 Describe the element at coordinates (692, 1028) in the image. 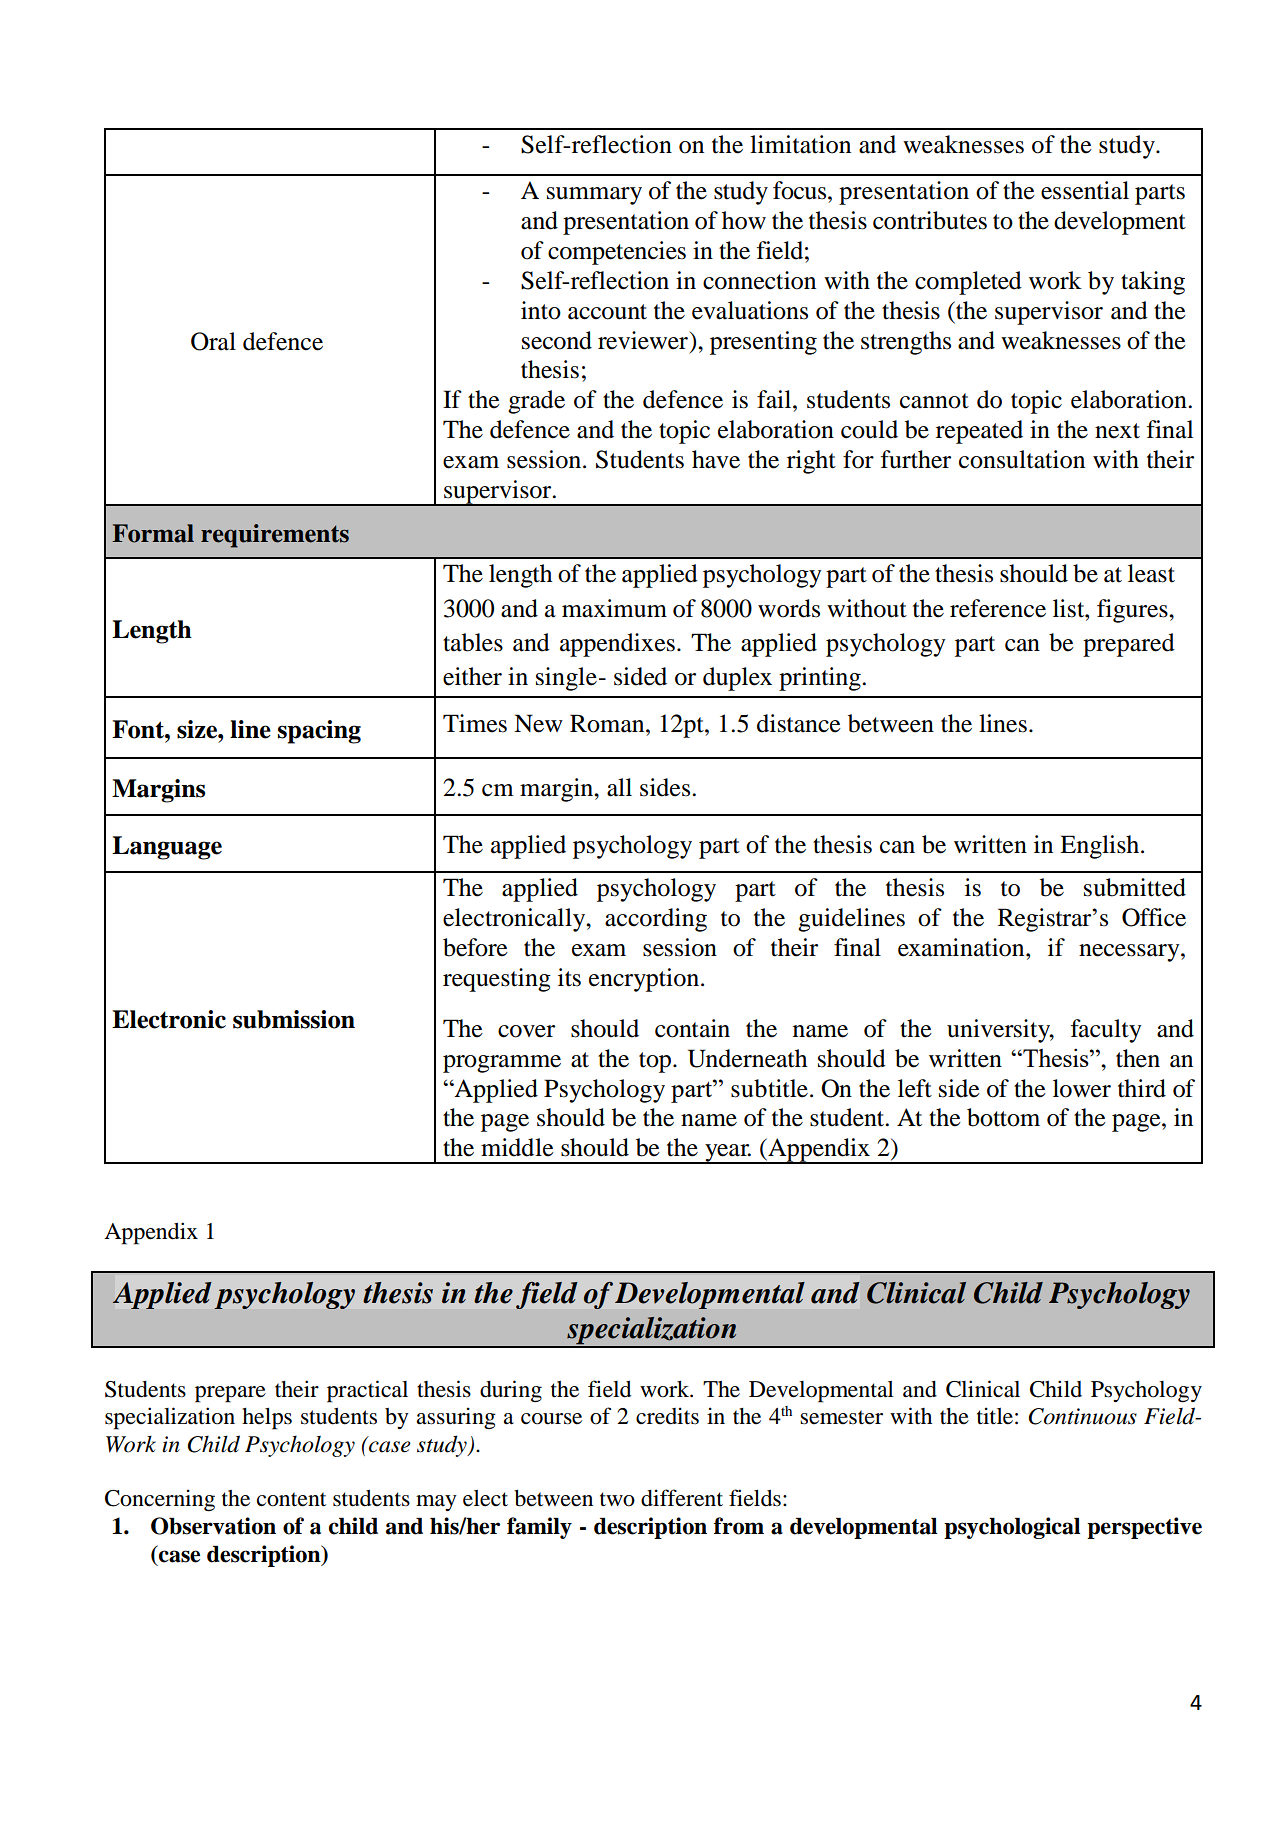

I see `contain` at that location.
